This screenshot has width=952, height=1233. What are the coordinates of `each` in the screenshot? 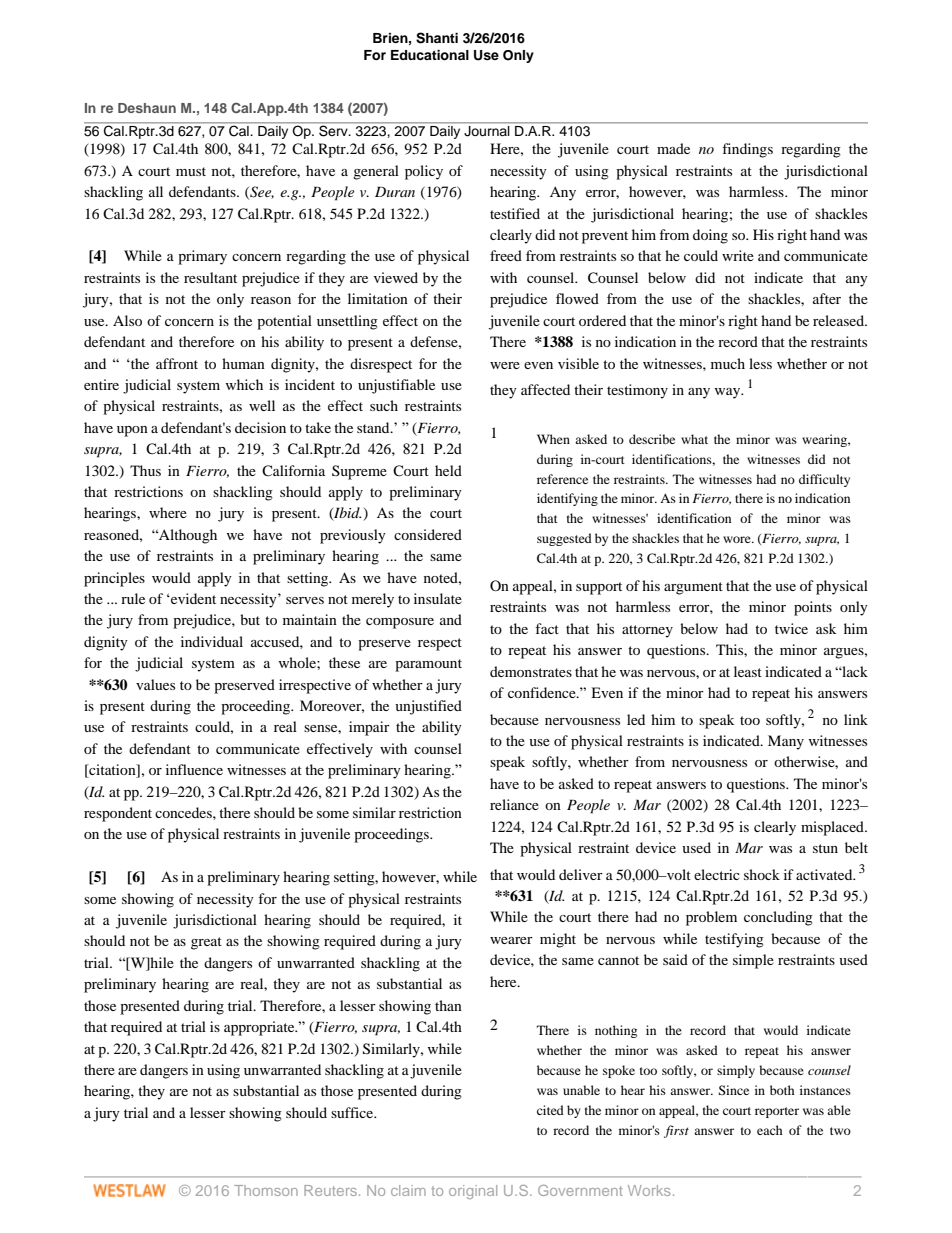 It's located at (770, 1130).
